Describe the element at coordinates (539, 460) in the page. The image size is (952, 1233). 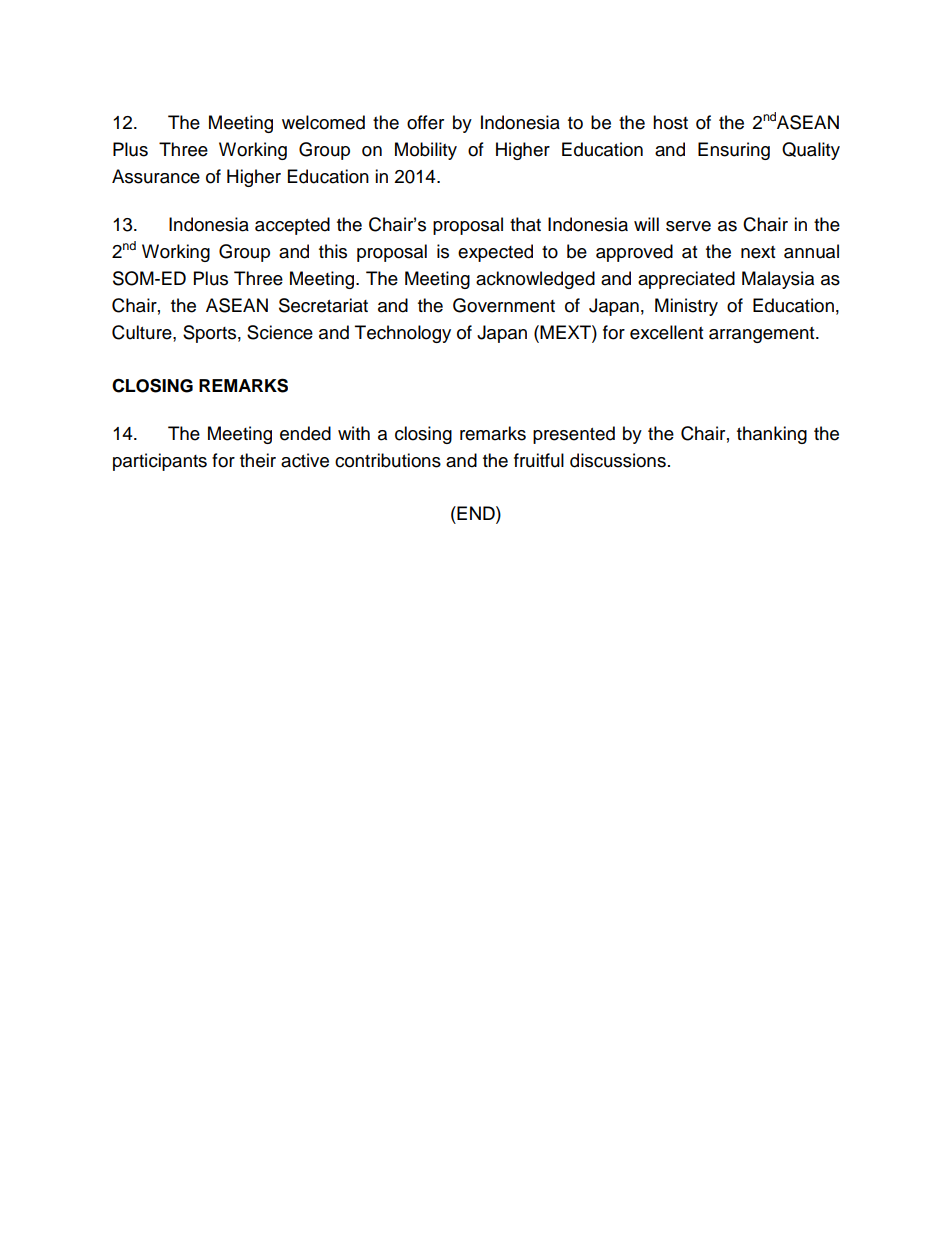
I see `fruitful` at that location.
